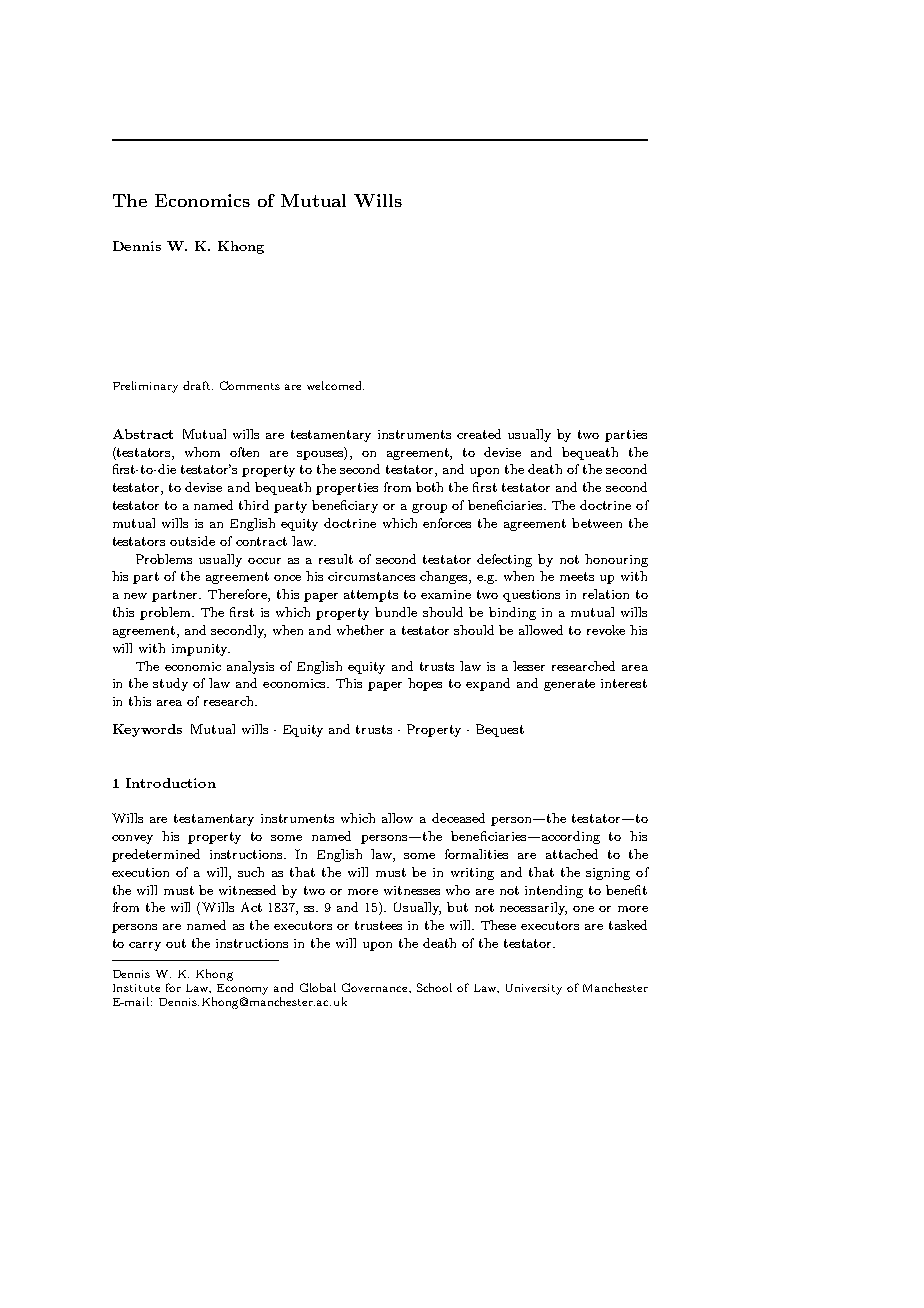 The height and width of the document is (1308, 924). Describe the element at coordinates (569, 685) in the document. I see `generate` at that location.
